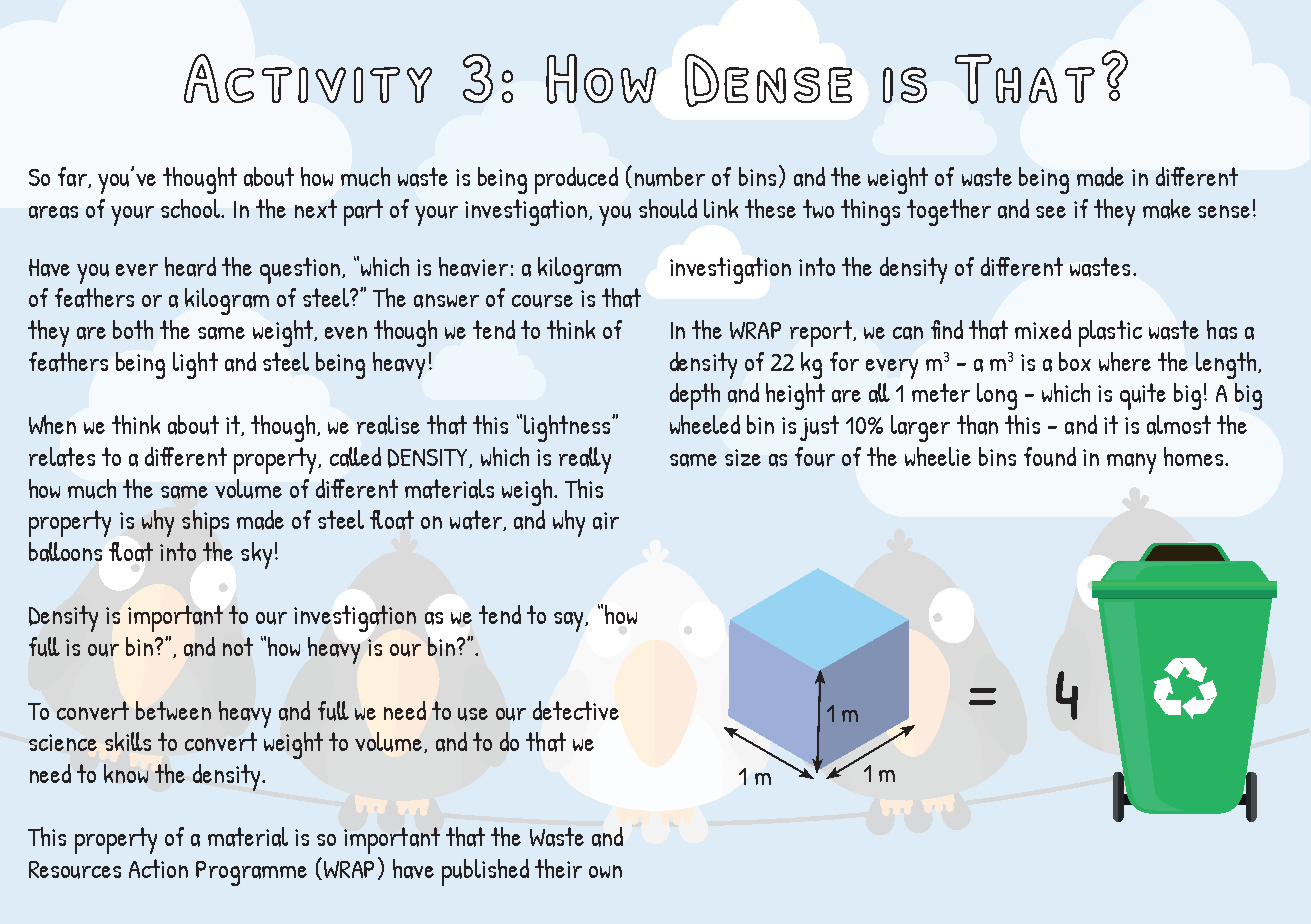  What do you see at coordinates (1050, 457) in the screenshot?
I see `found` at bounding box center [1050, 457].
